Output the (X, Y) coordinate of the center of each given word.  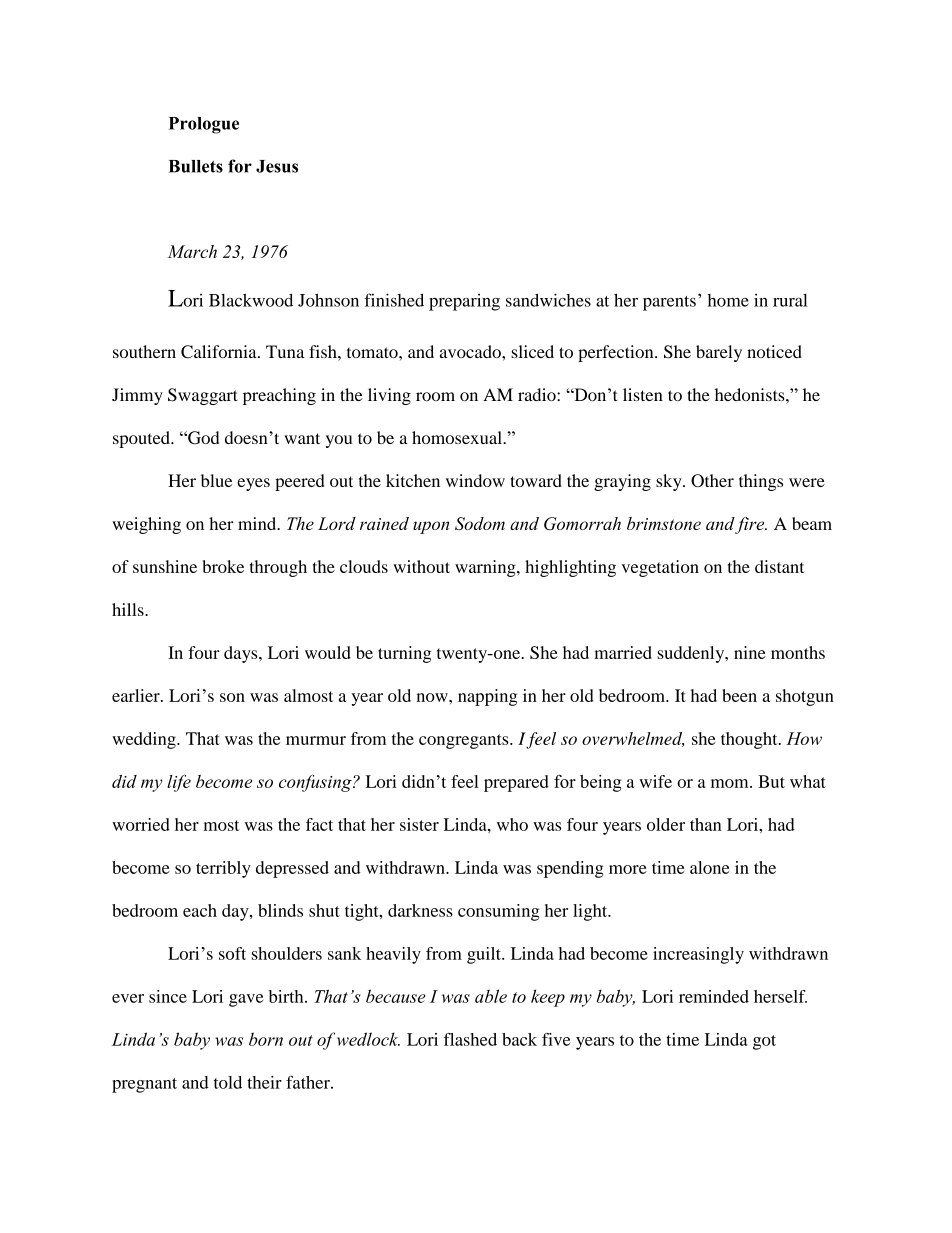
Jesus (277, 166)
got (764, 1042)
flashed (470, 1039)
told (228, 1082)
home (728, 300)
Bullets (196, 166)
